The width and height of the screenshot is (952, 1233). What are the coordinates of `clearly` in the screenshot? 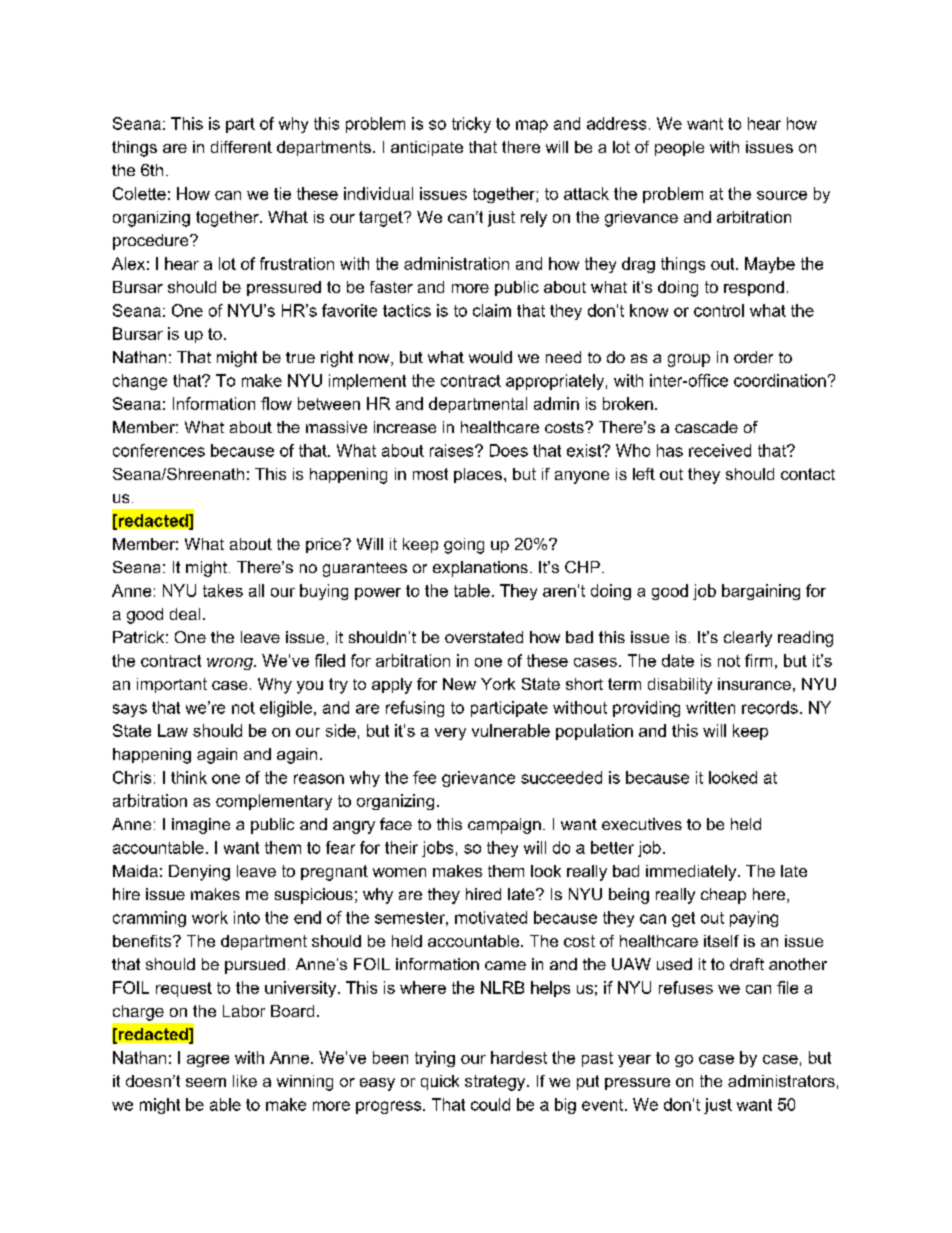 It's located at (748, 639).
